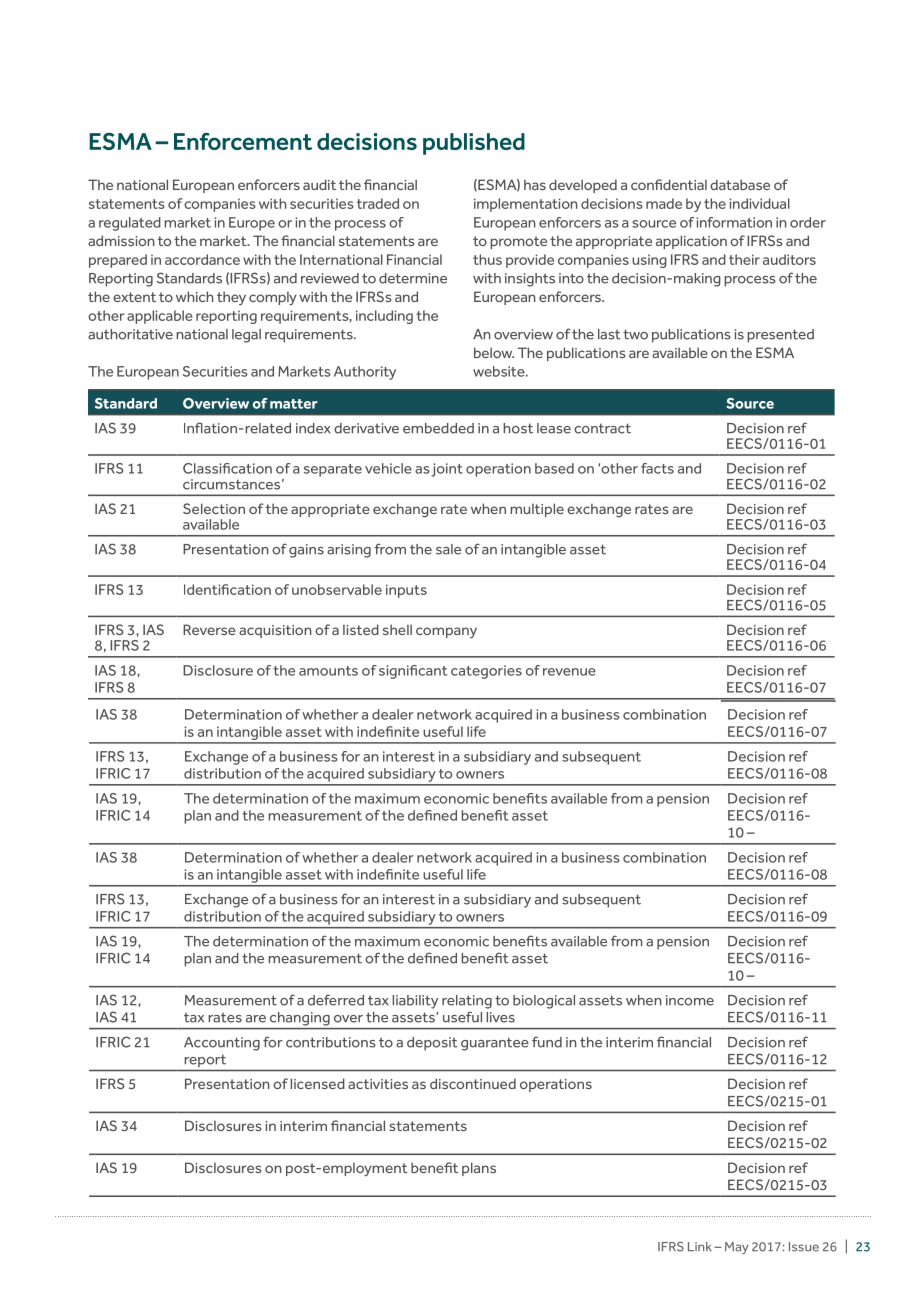 This screenshot has height=1308, width=924. Describe the element at coordinates (222, 1044) in the screenshot. I see `Accounting` at that location.
